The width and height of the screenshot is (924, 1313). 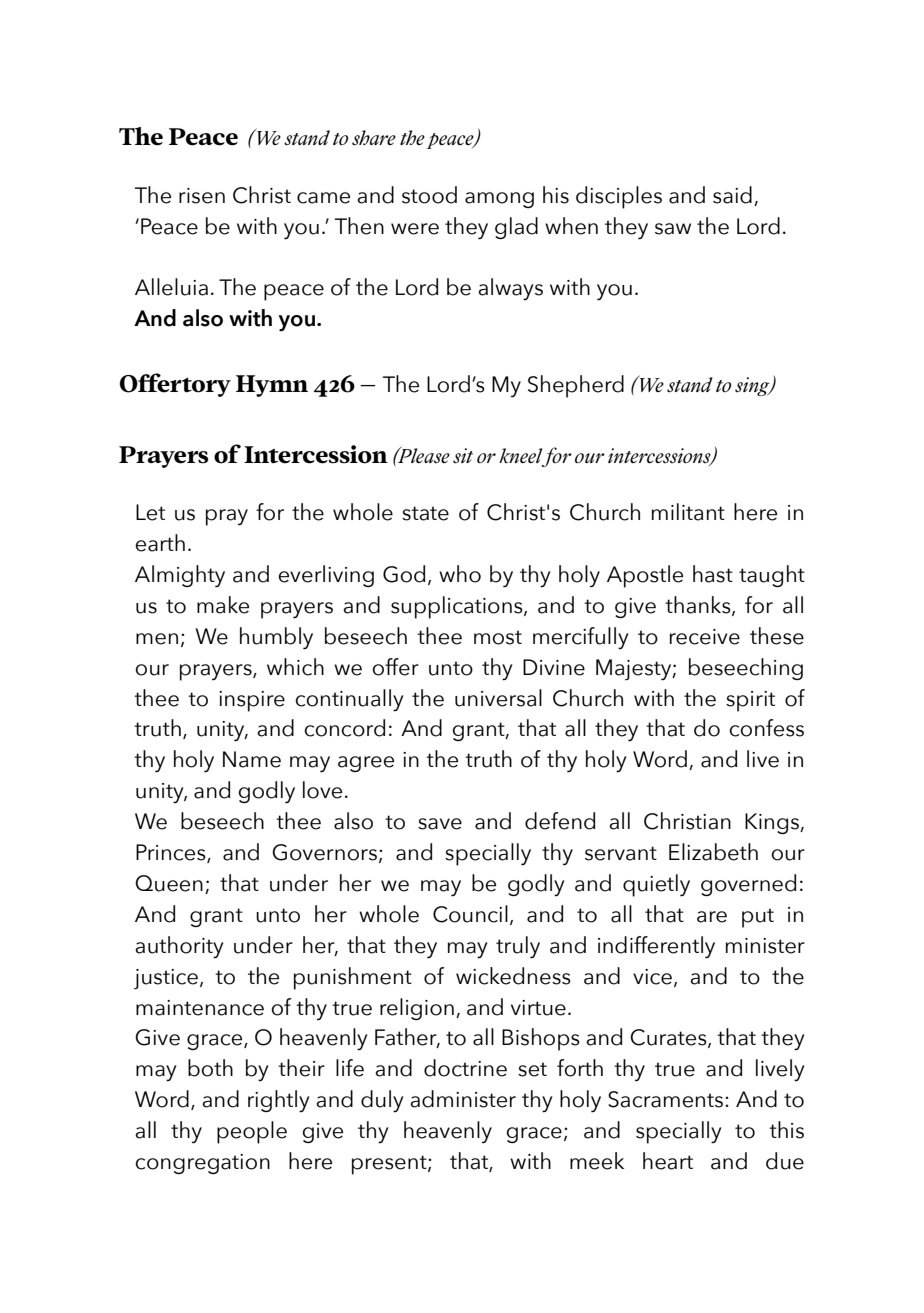 What do you see at coordinates (498, 637) in the screenshot?
I see `most` at bounding box center [498, 637].
